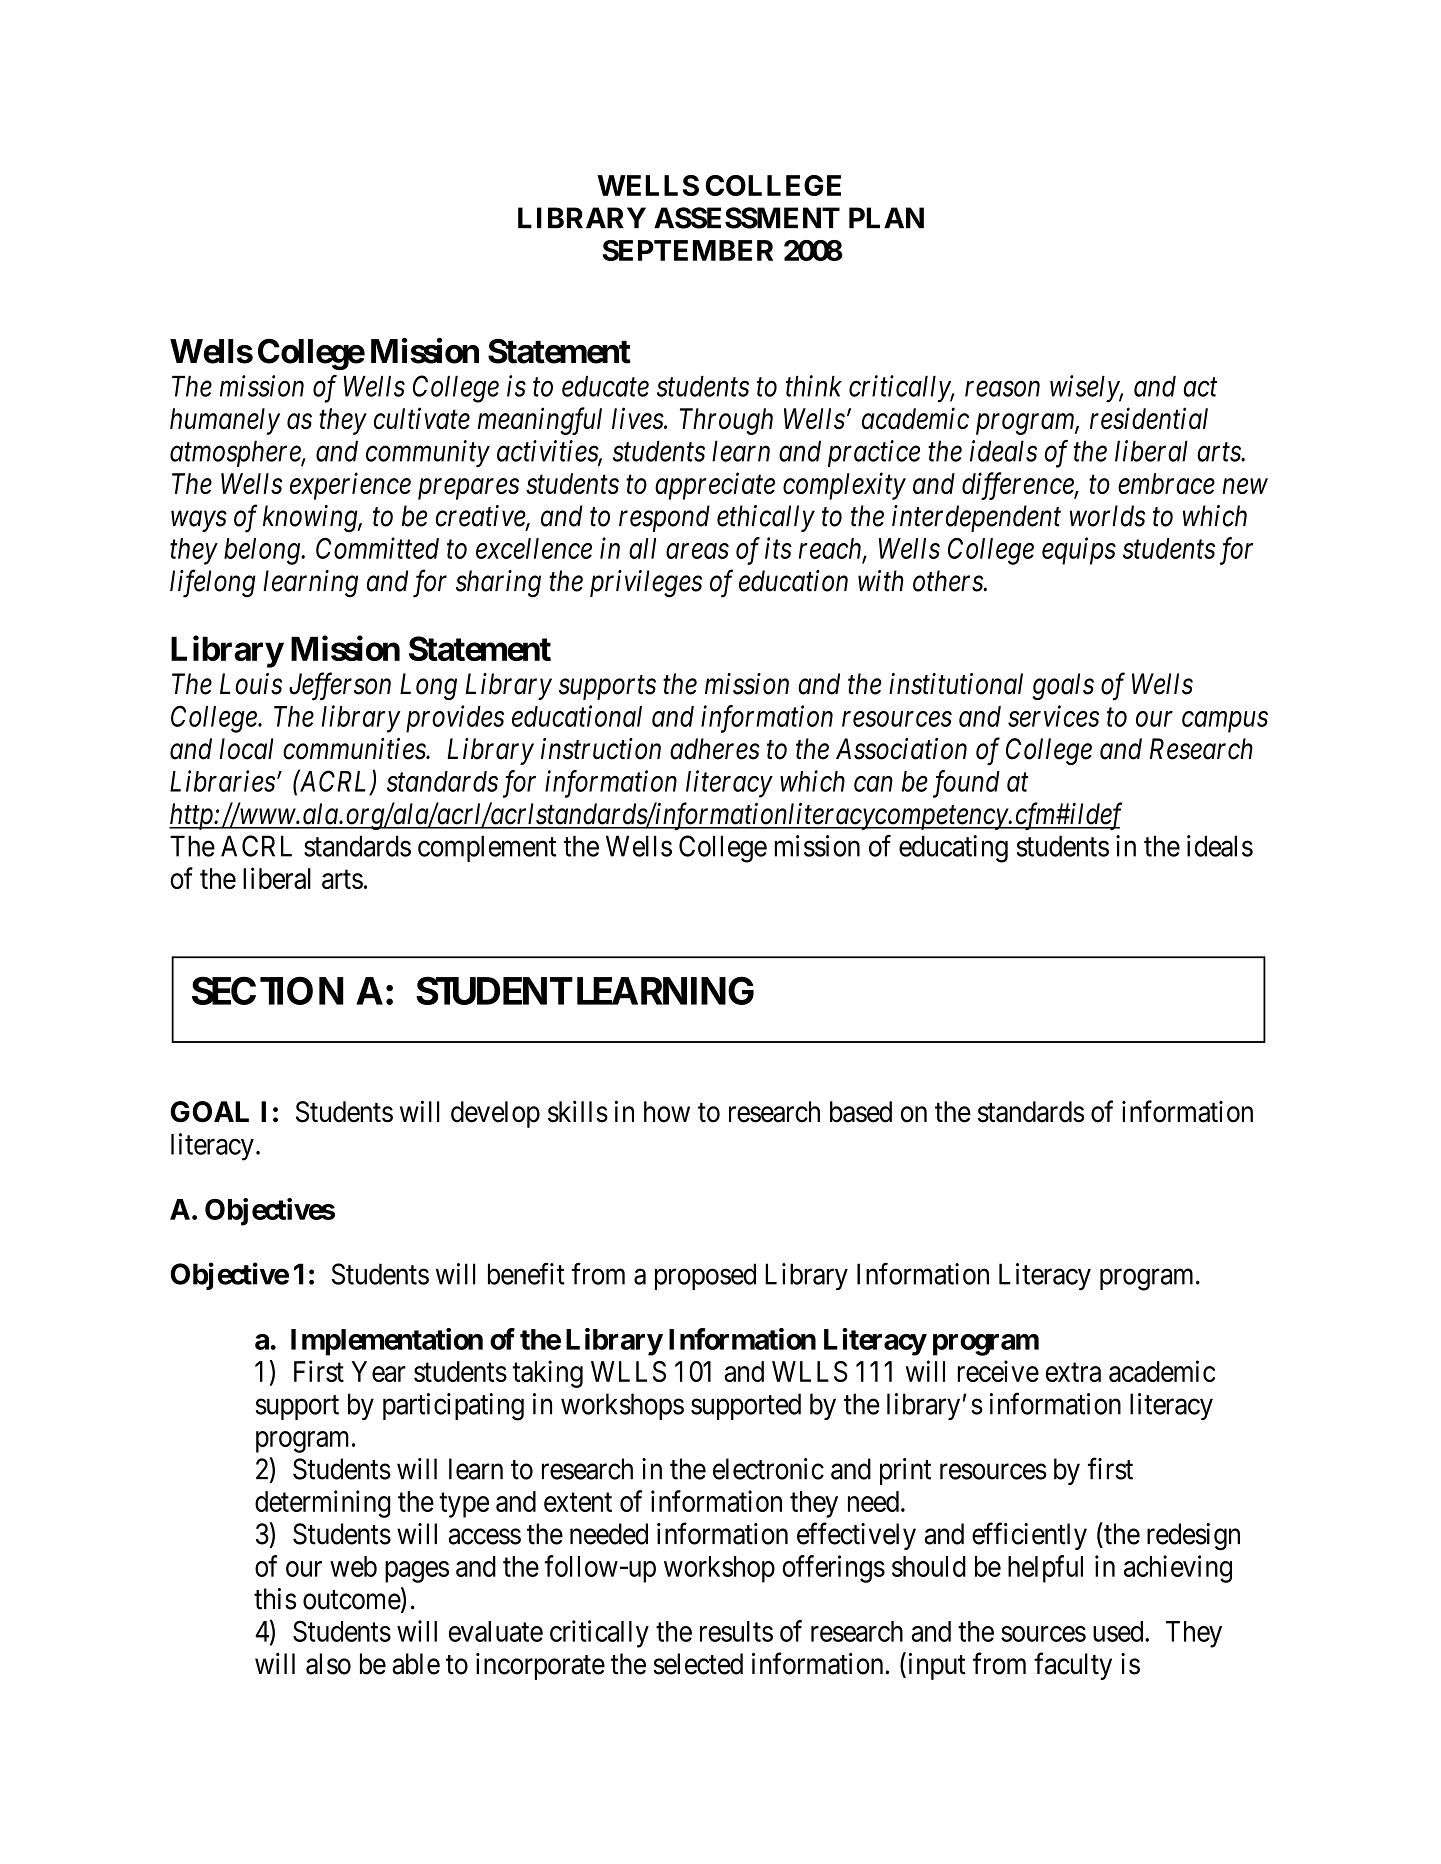 This image has width=1441, height=1864. I want to click on cultivate, so click(422, 418).
